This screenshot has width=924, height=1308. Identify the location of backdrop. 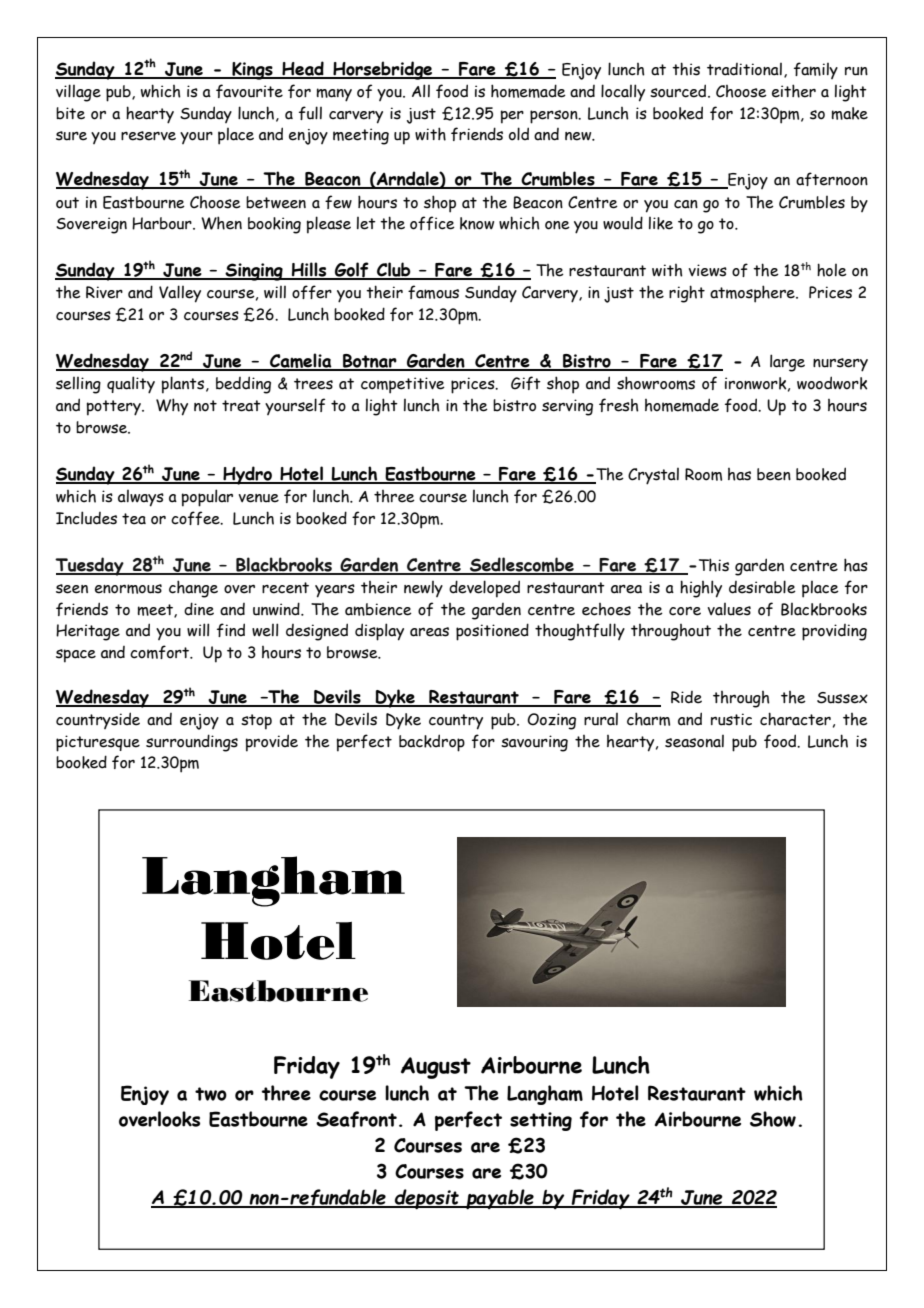
(432, 743).
